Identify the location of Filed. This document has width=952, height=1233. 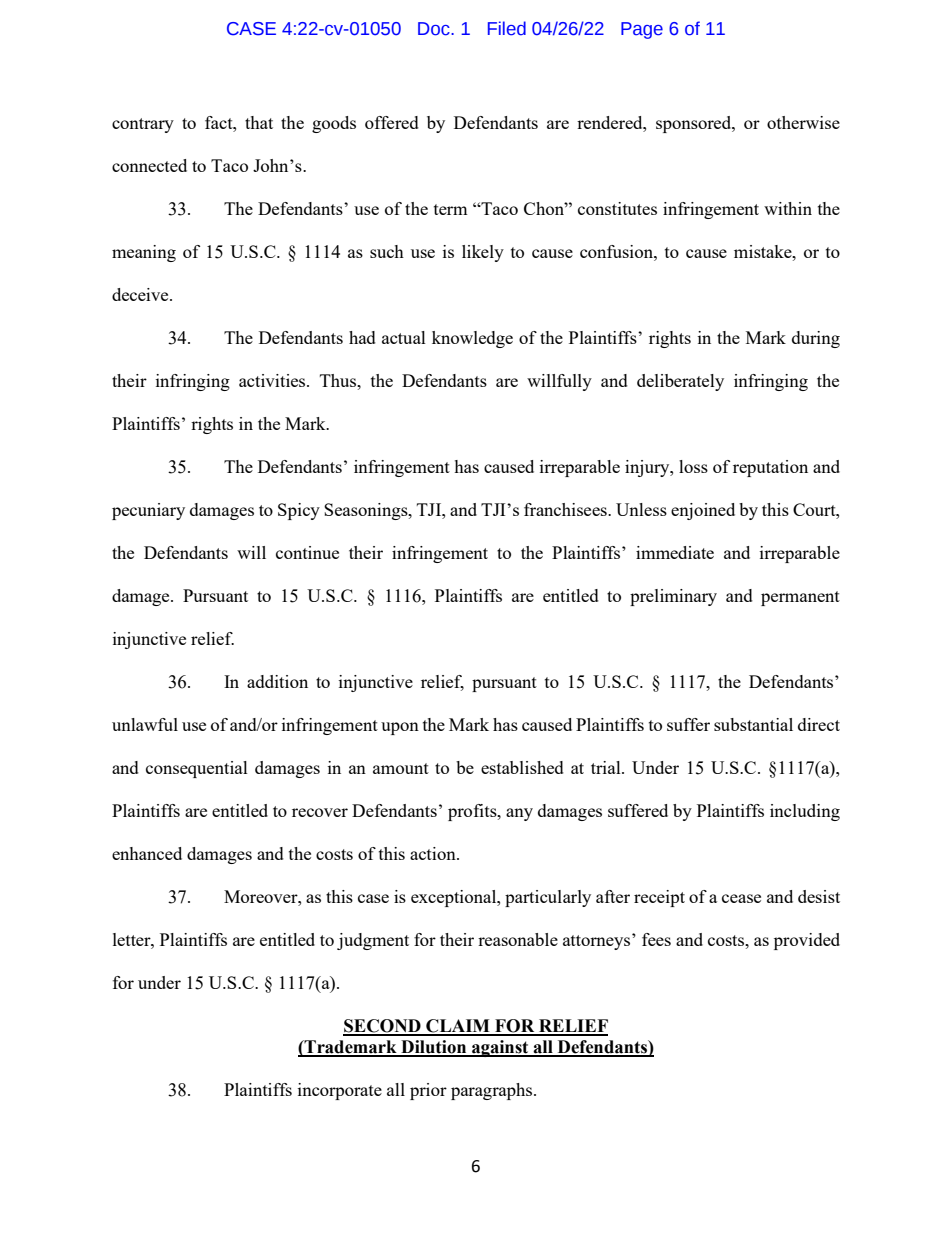
(507, 28).
